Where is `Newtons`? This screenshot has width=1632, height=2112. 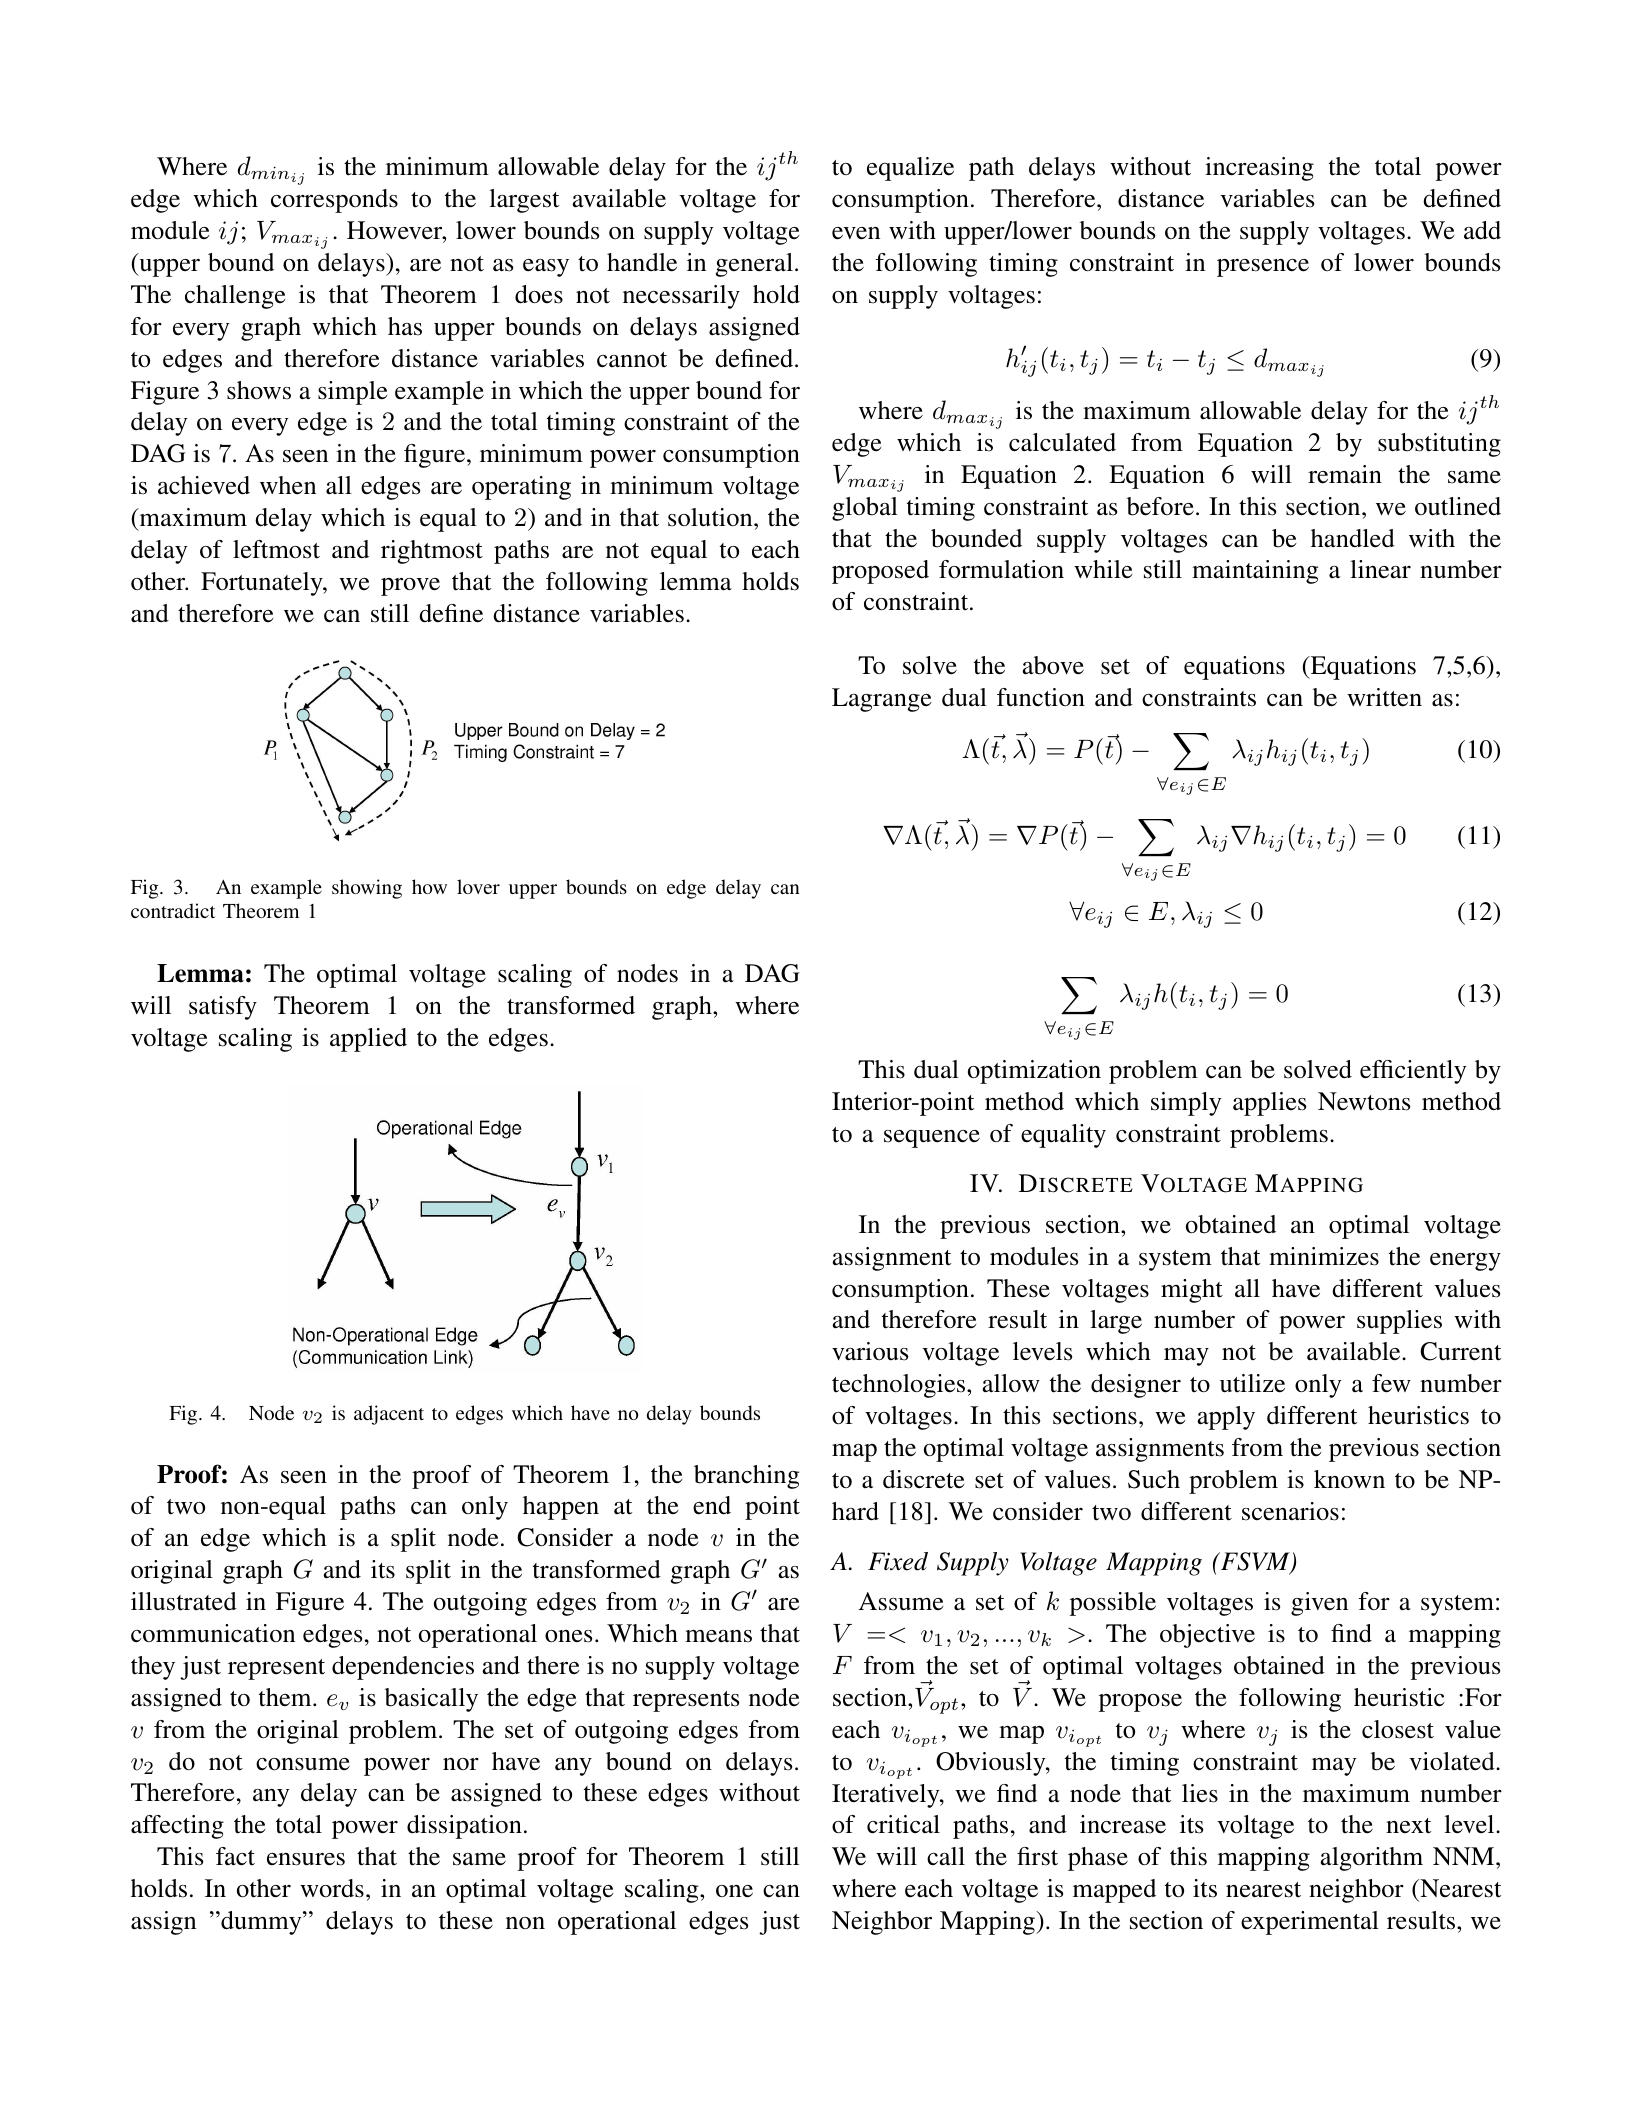
Newtons is located at coordinates (1364, 1101).
